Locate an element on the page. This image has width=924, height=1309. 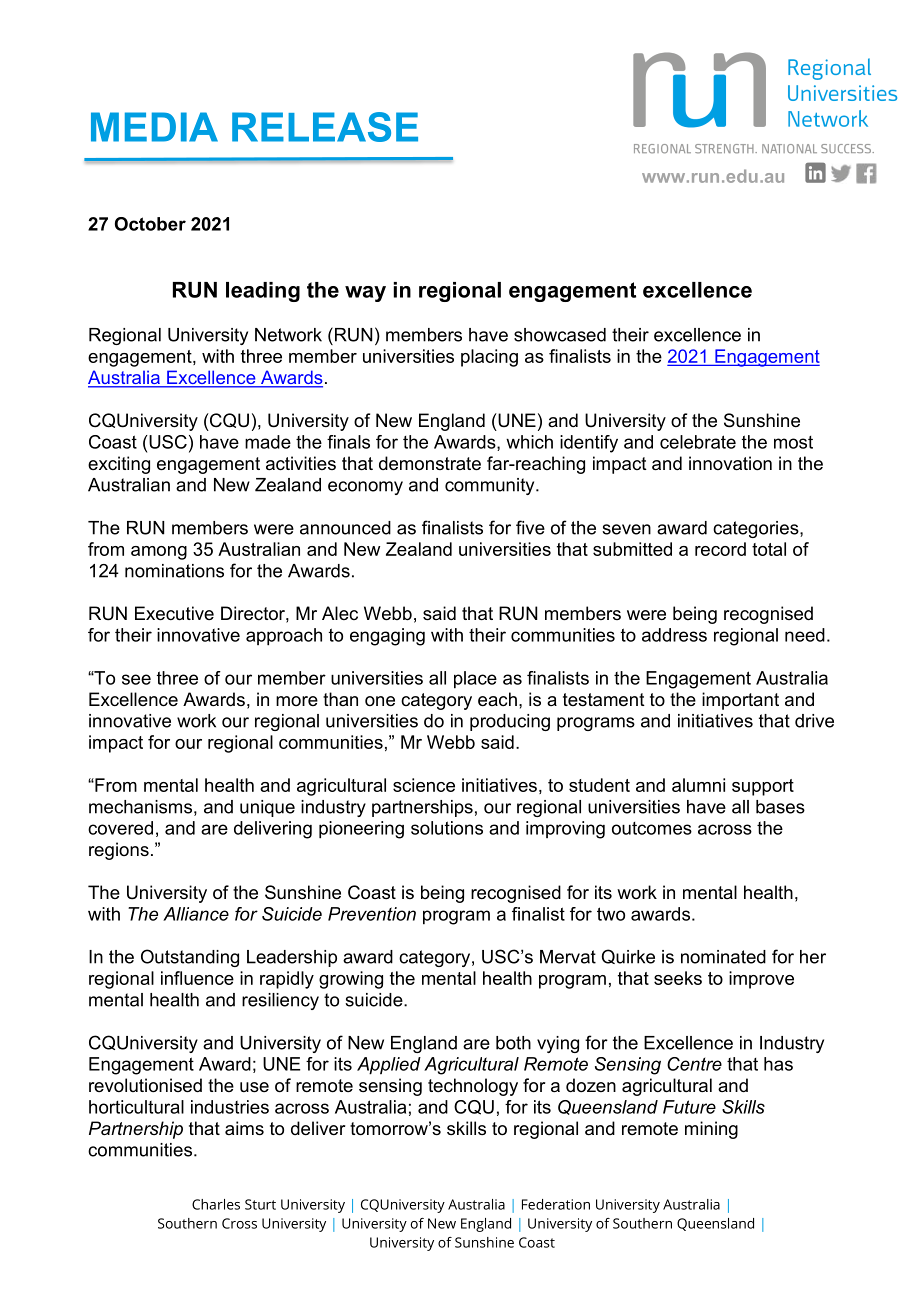
innovation is located at coordinates (730, 463).
